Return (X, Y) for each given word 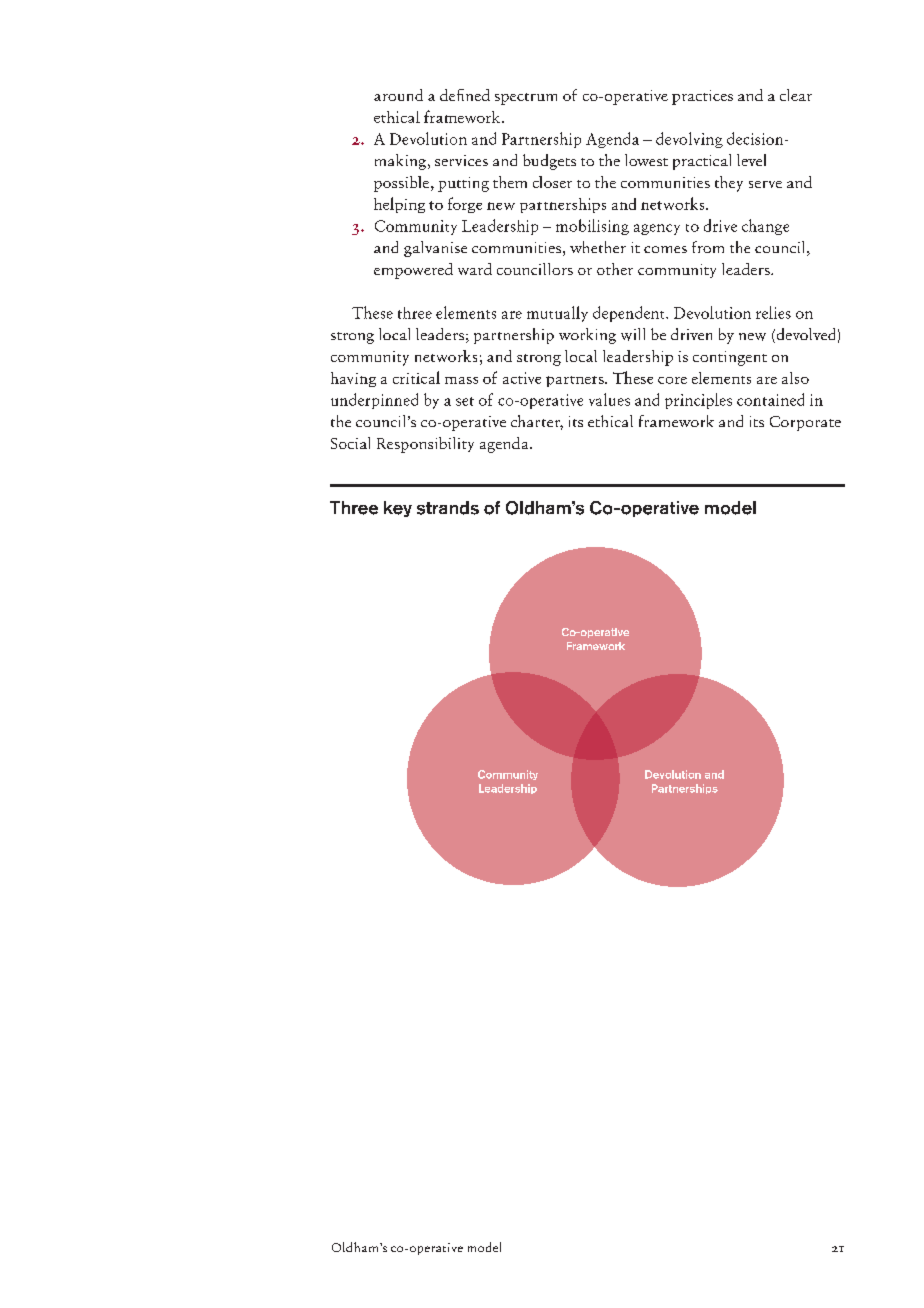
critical (416, 377)
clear (796, 95)
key (398, 509)
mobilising (592, 227)
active (522, 378)
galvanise (435, 249)
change (765, 227)
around (398, 95)
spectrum (526, 99)
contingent (730, 358)
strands (448, 508)
